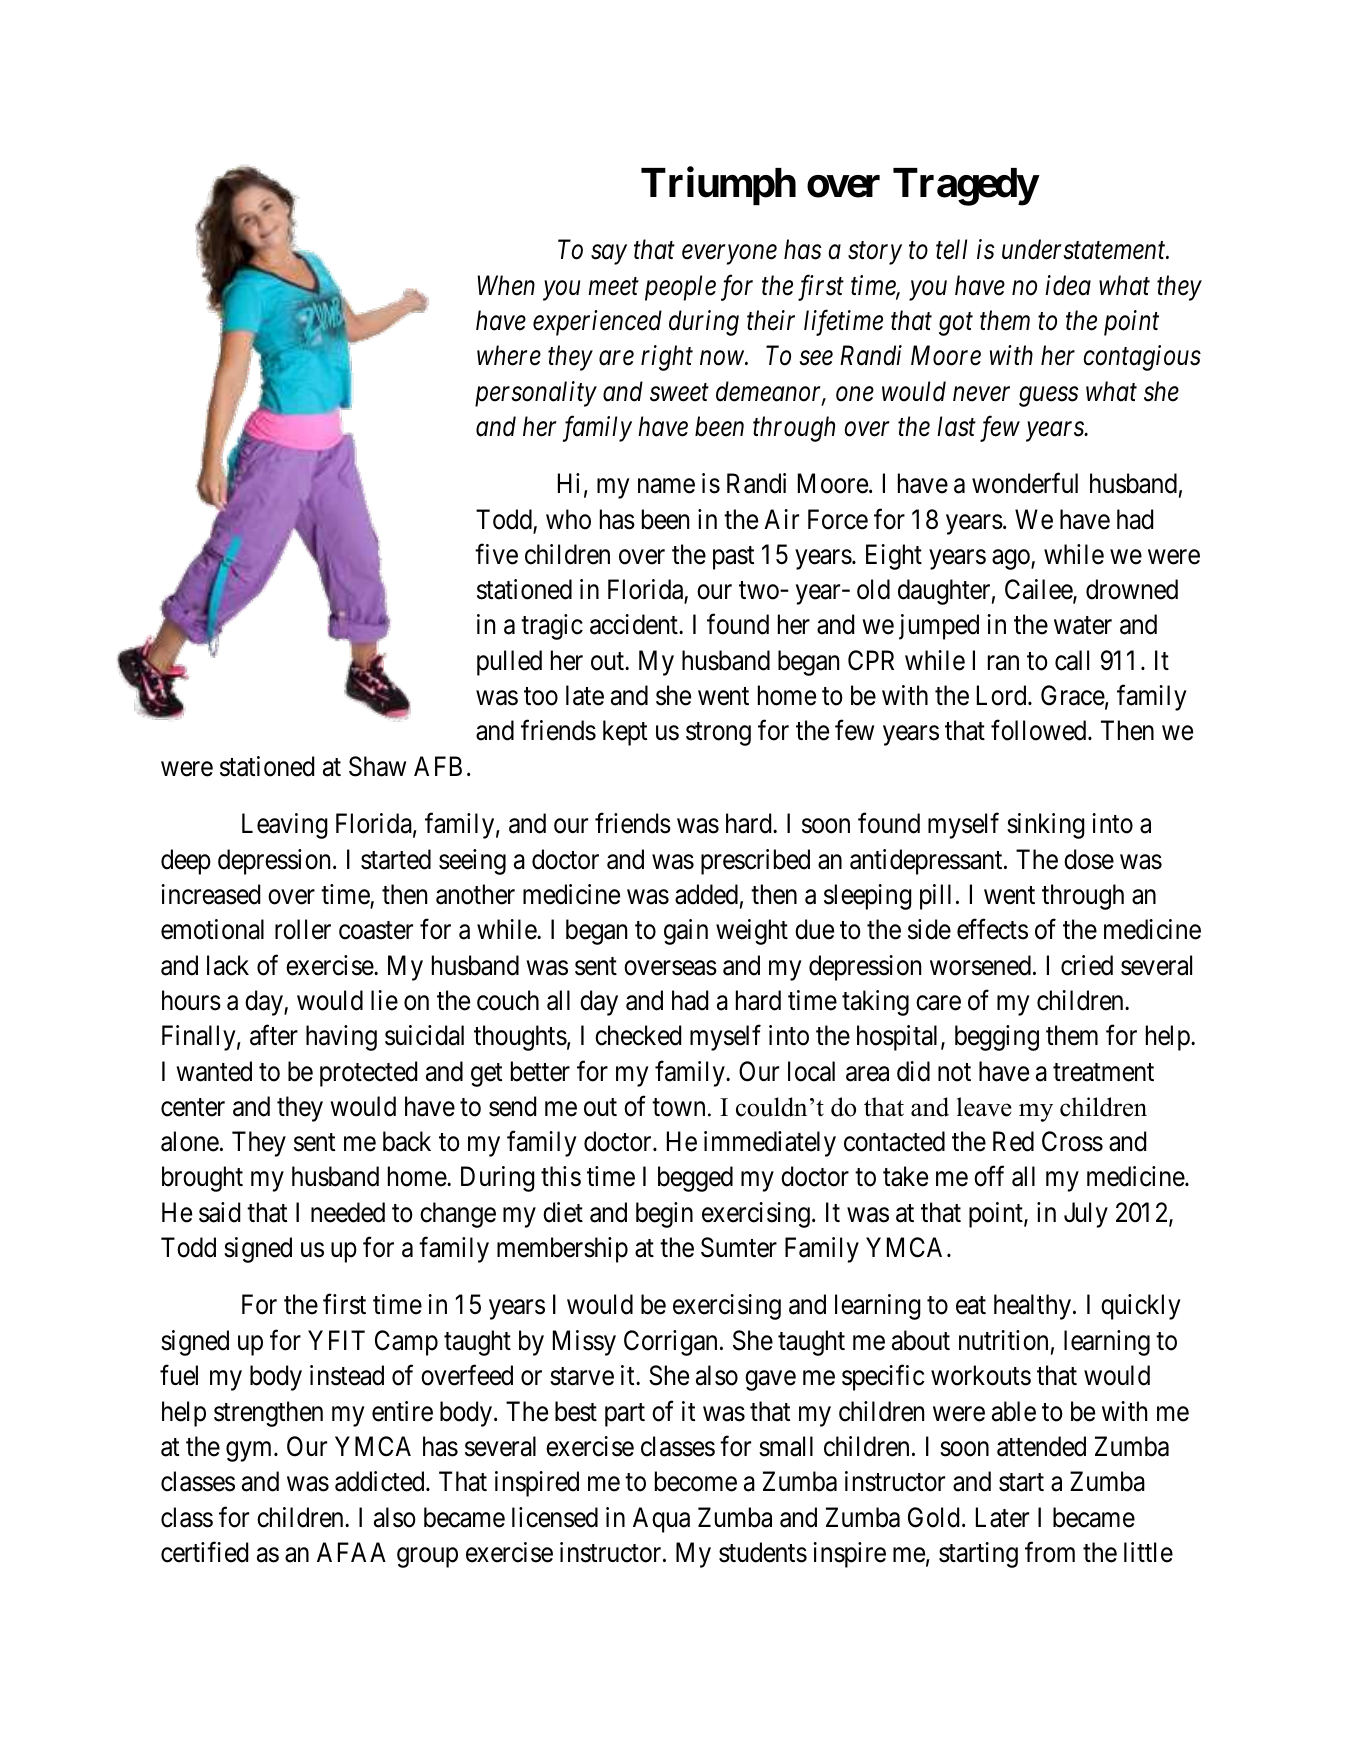  I want to click on say, so click(609, 255).
